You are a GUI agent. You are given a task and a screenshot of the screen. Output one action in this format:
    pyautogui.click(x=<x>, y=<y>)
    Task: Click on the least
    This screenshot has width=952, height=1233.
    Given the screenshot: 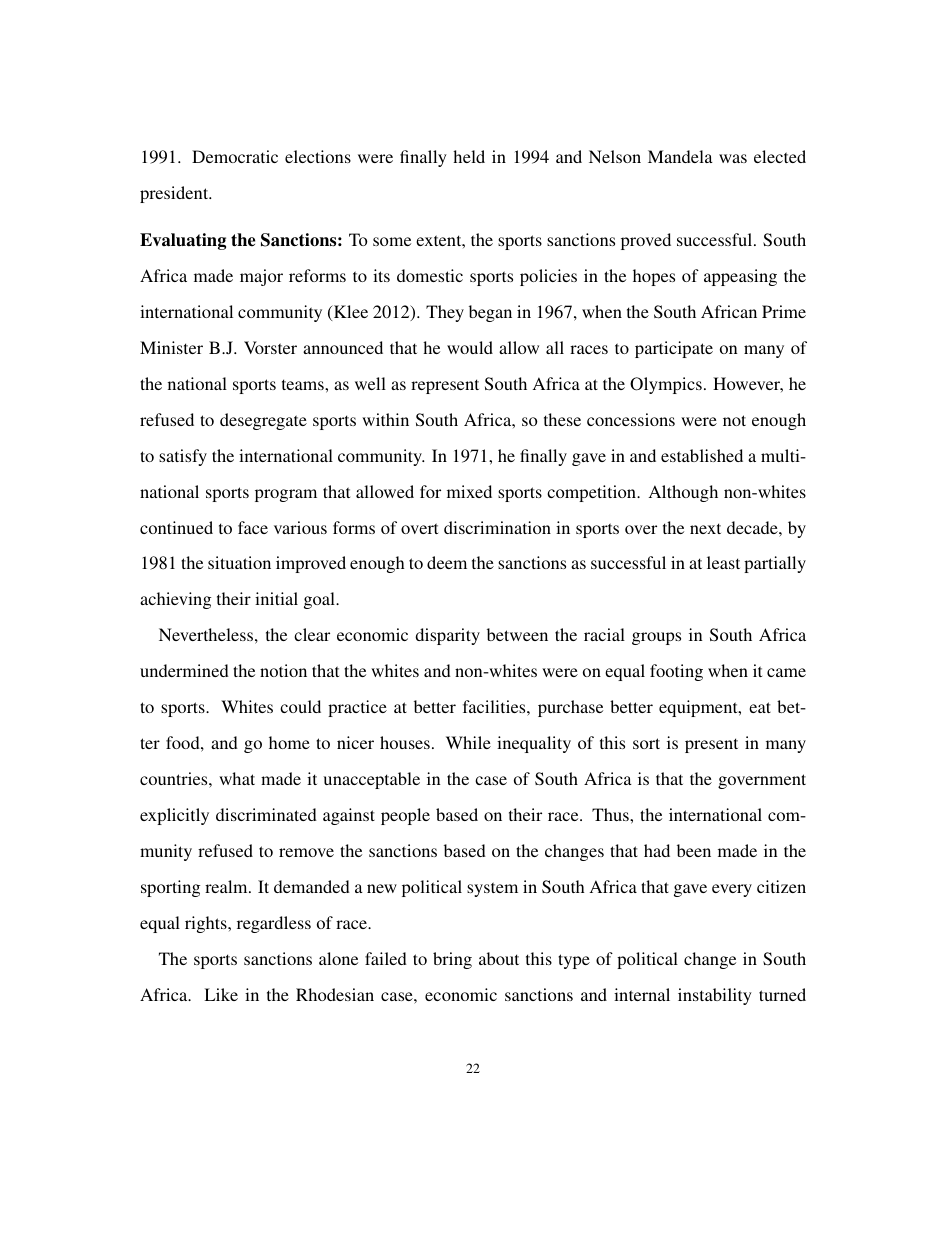 What is the action you would take?
    pyautogui.click(x=723, y=562)
